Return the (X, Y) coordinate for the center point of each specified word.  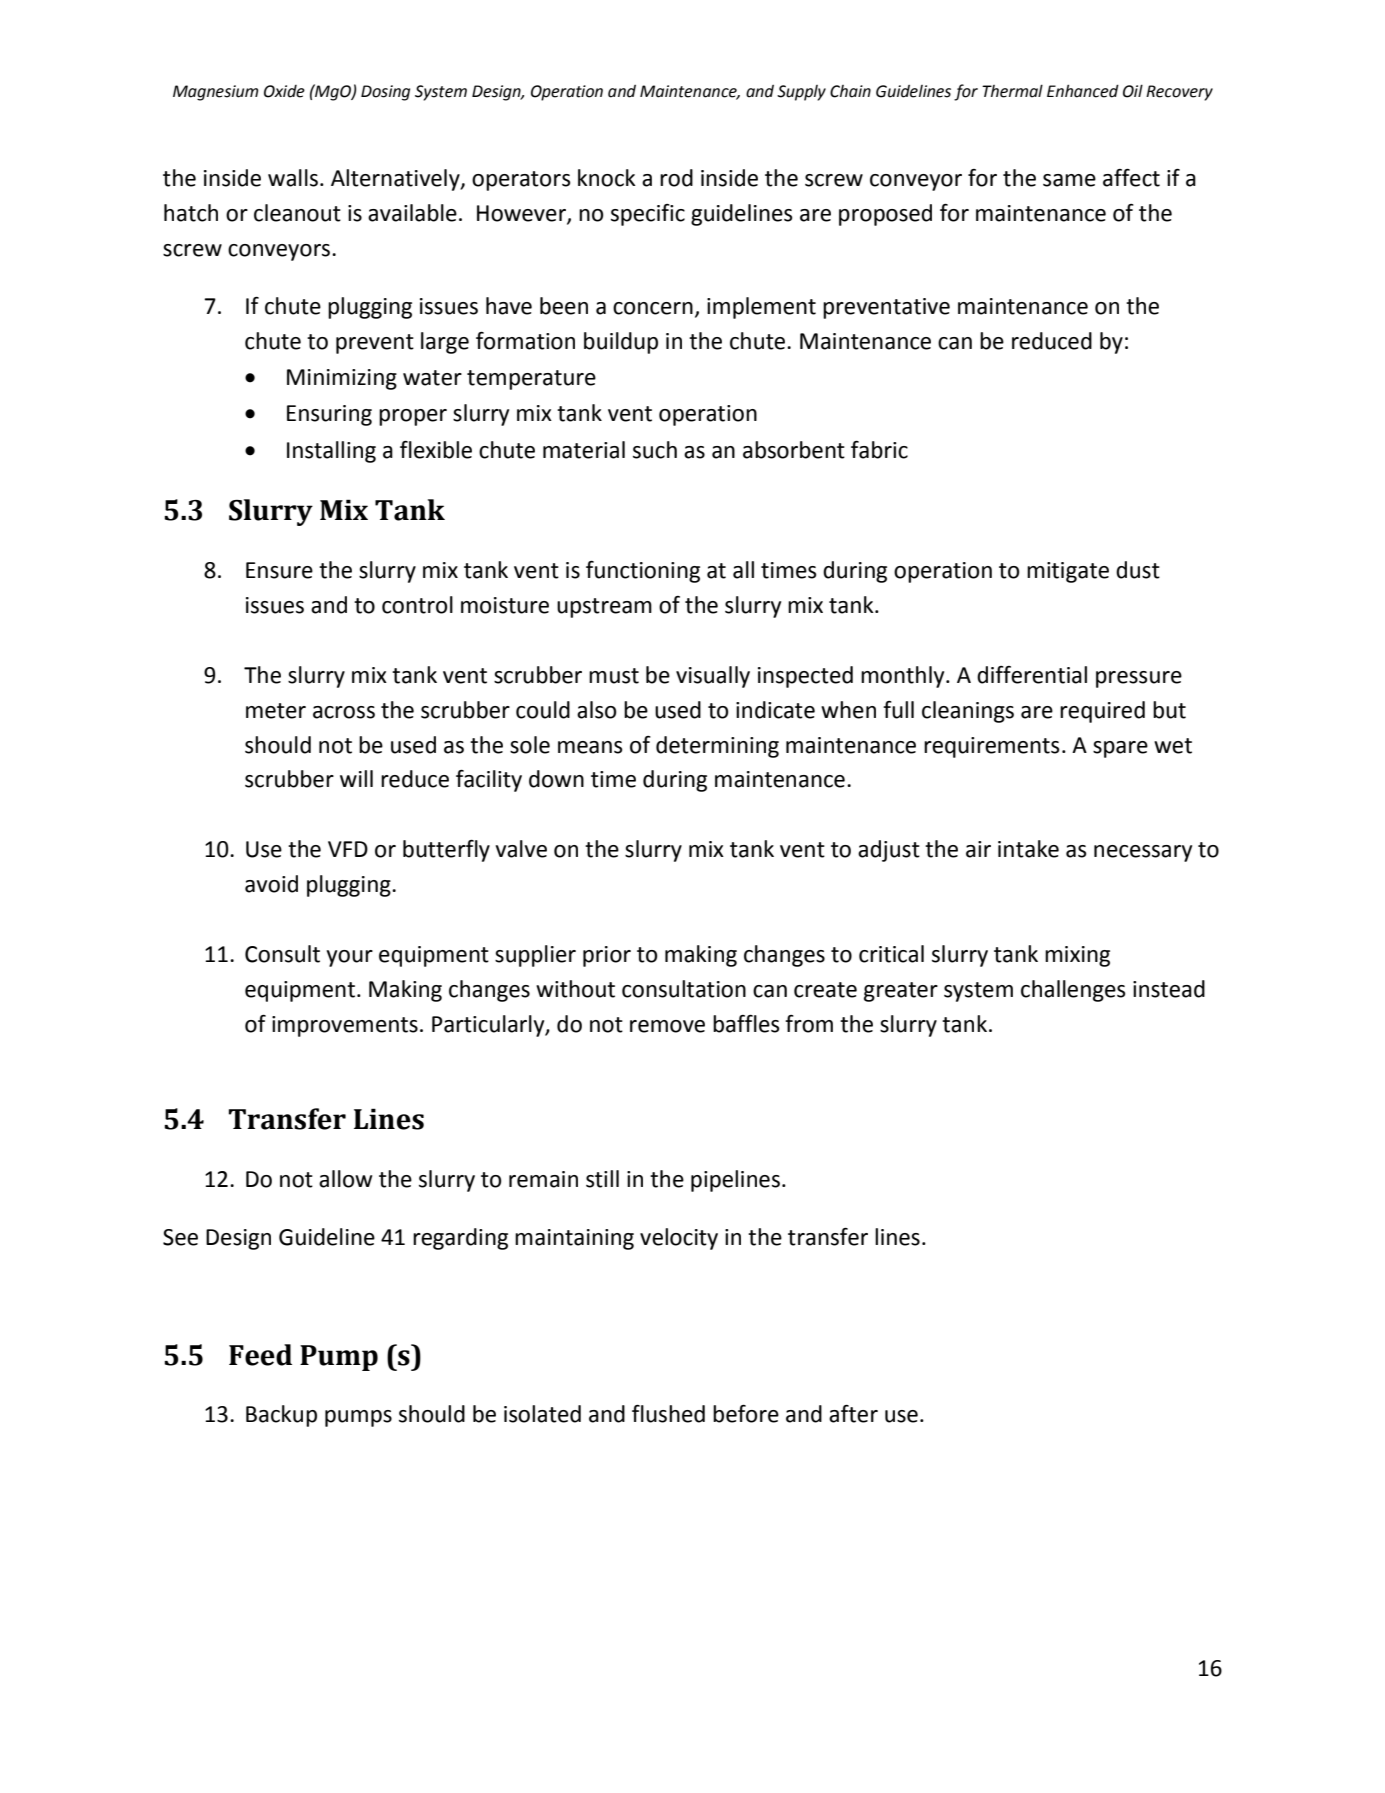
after (853, 1414)
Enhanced (1083, 91)
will (356, 778)
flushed (668, 1414)
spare (1120, 749)
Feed (260, 1355)
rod (676, 178)
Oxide (284, 91)
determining (717, 747)
